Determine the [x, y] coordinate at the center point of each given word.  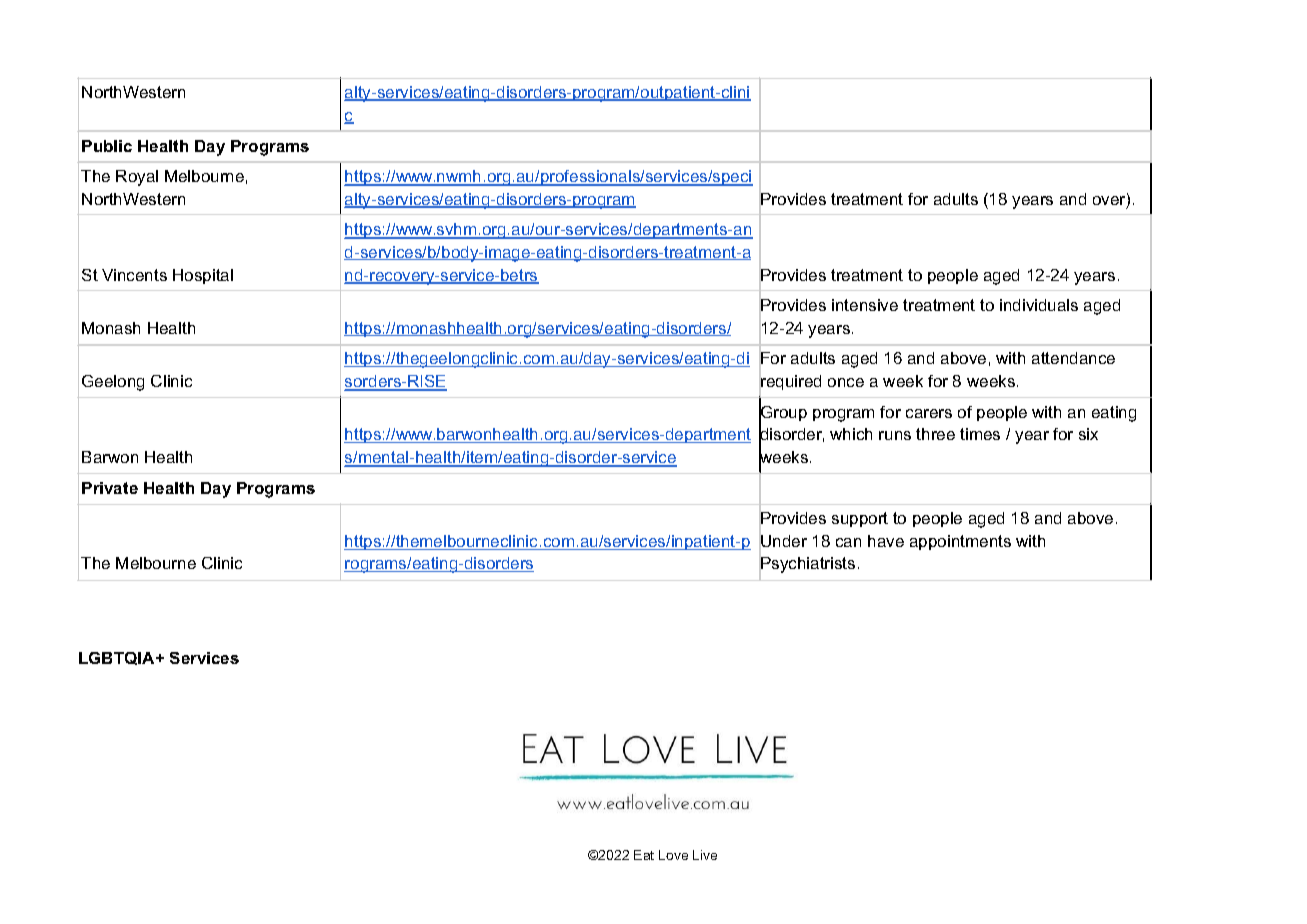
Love [673, 855]
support [860, 519]
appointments [960, 542]
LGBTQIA [118, 658]
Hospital [203, 276]
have [886, 541]
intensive [865, 305]
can [848, 542]
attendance [1073, 358]
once [846, 382]
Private [110, 488]
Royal [137, 178]
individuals [1039, 305]
